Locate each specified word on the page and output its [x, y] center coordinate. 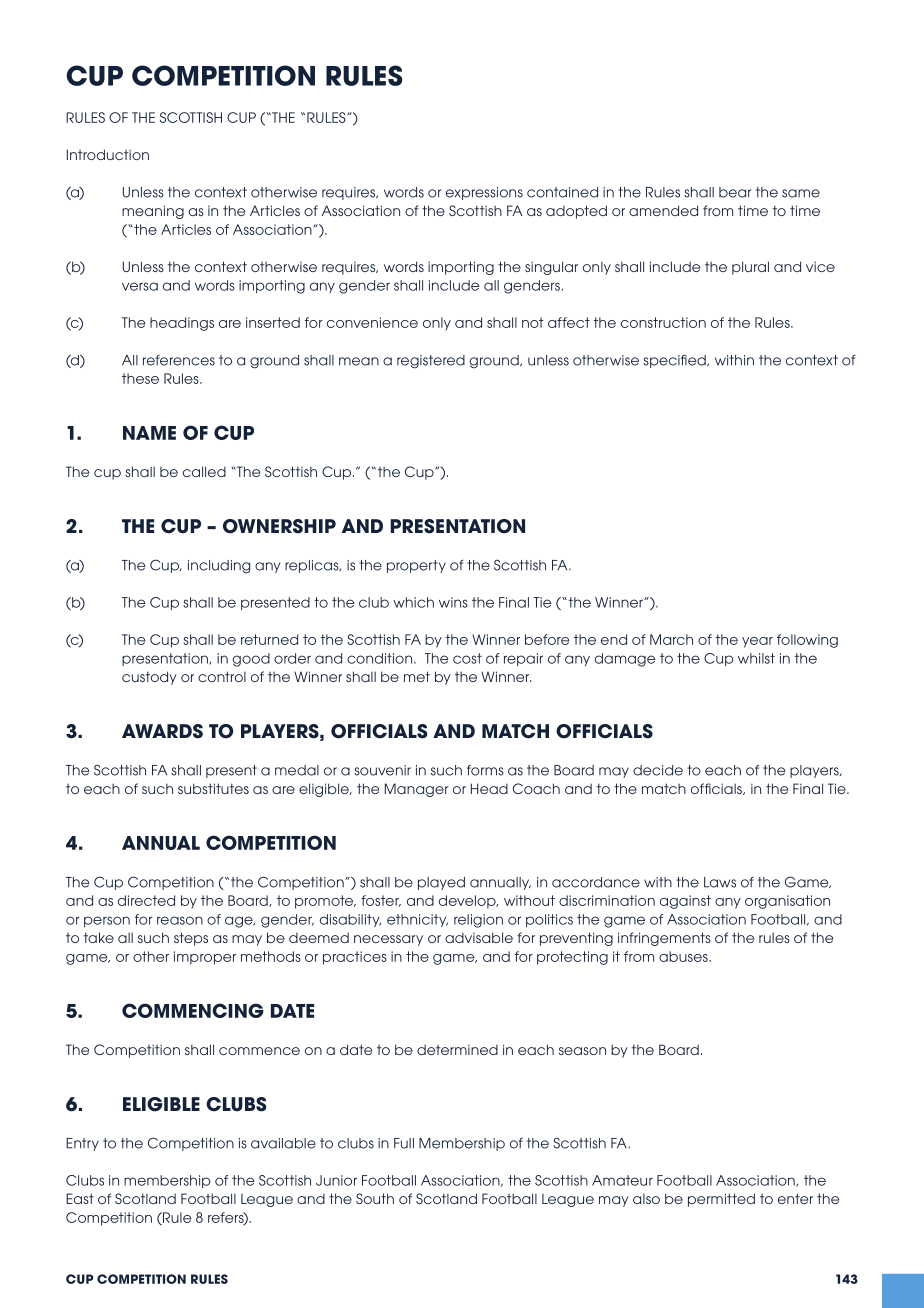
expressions [484, 193]
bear [735, 192]
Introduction [108, 154]
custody [149, 678]
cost [467, 658]
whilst [756, 658]
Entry [82, 1144]
